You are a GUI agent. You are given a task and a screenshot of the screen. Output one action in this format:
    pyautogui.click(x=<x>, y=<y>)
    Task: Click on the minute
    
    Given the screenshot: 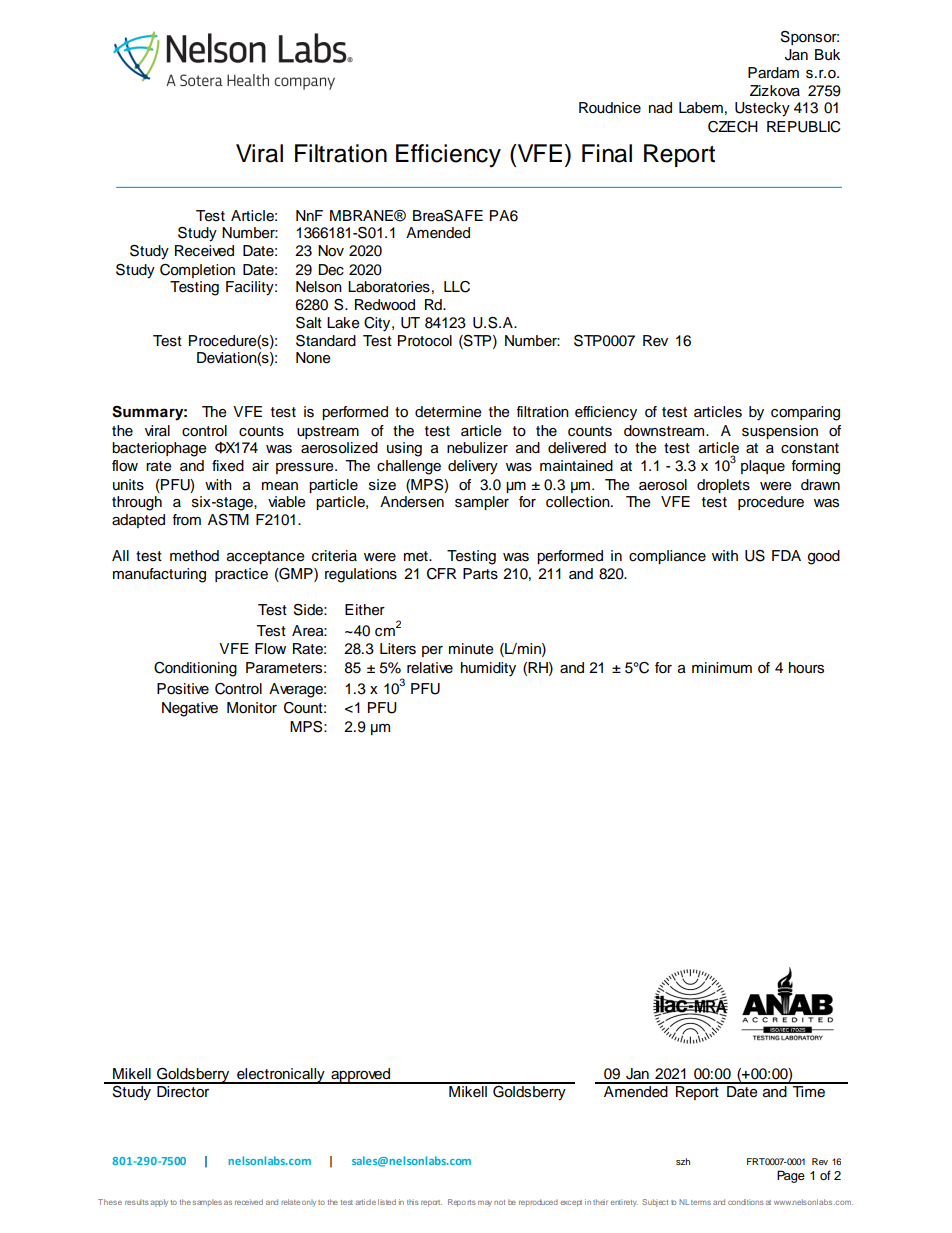 What is the action you would take?
    pyautogui.click(x=471, y=649)
